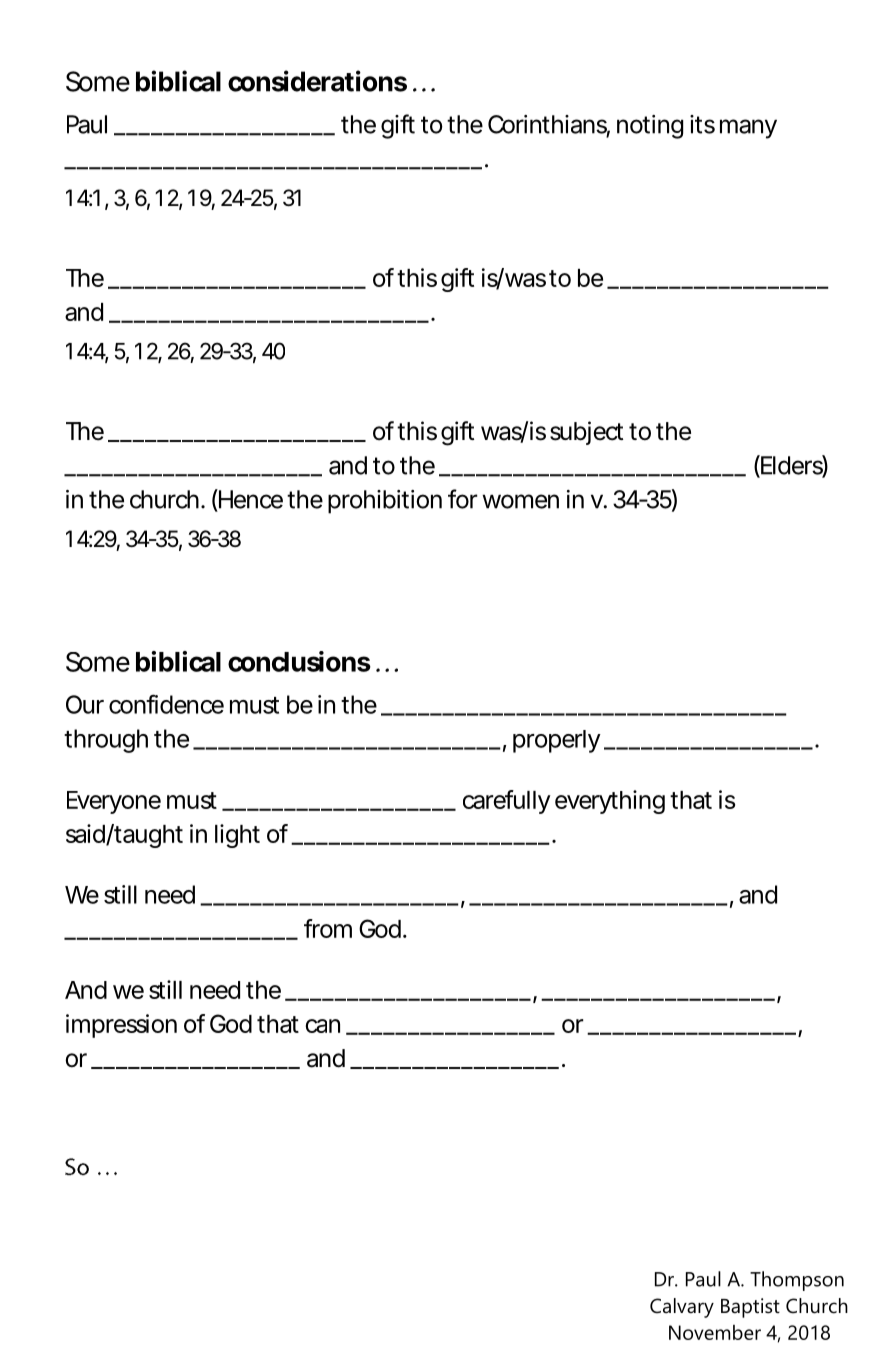 This document has height=1372, width=887. Describe the element at coordinates (682, 1308) in the document. I see `Calvary` at that location.
